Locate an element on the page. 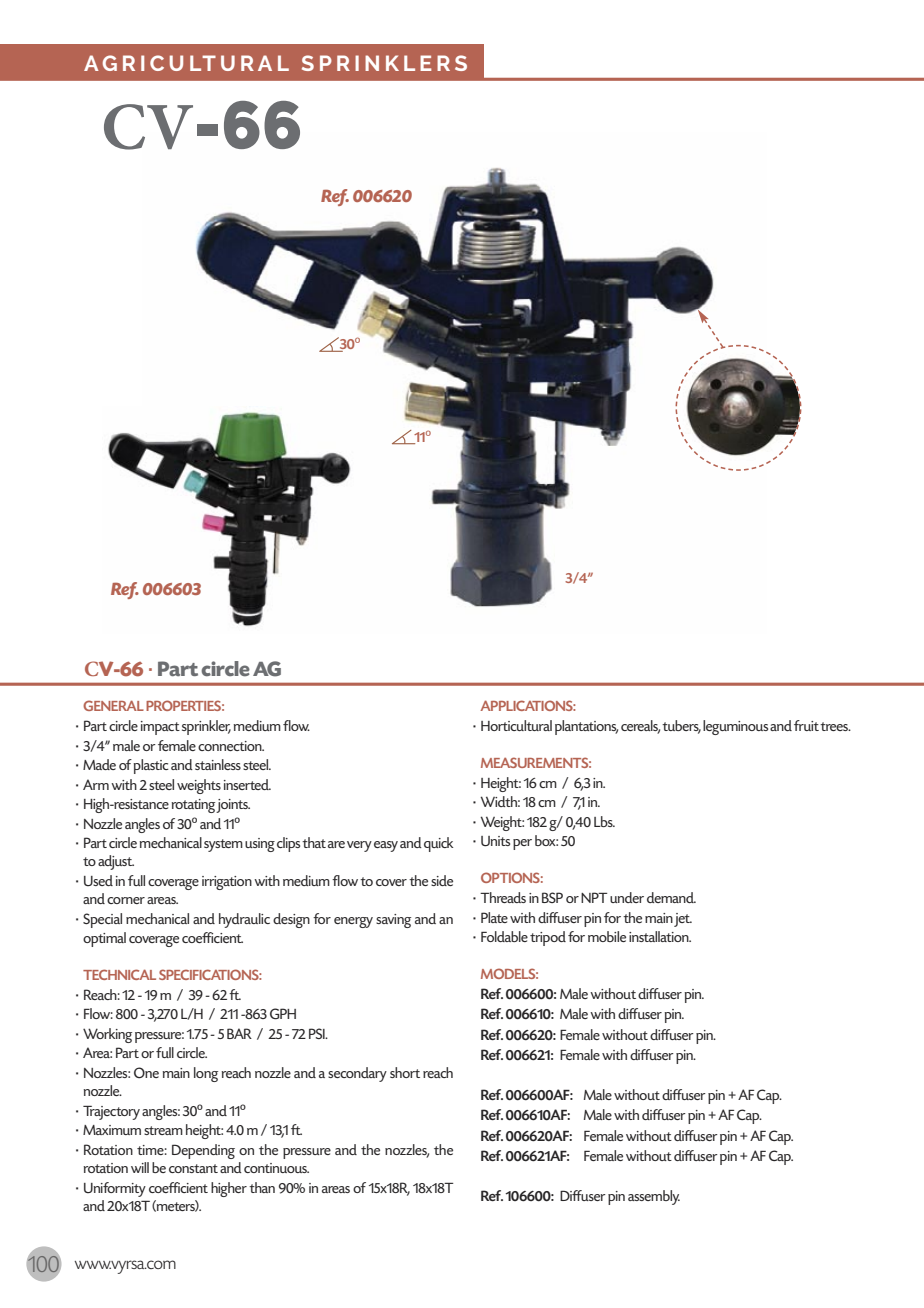 This image has height=1308, width=924. continuous is located at coordinates (276, 1168).
